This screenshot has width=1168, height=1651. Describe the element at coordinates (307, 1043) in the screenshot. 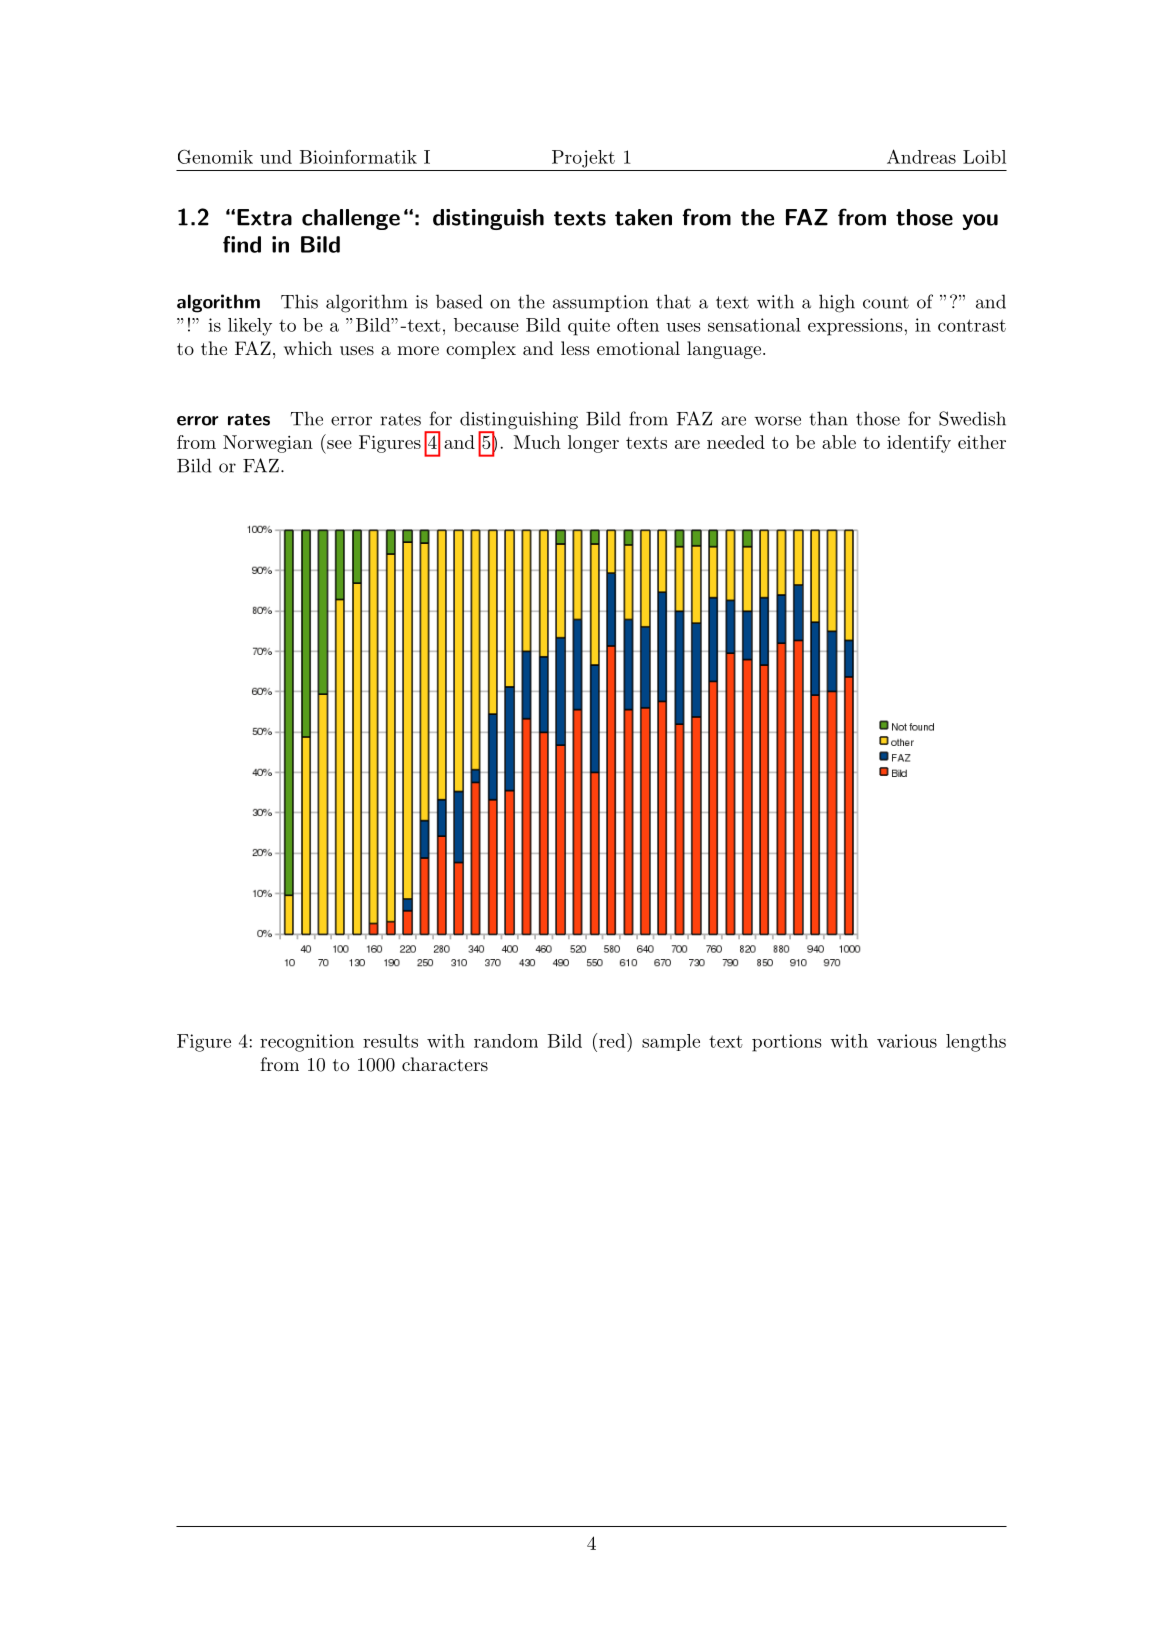

I see `recognition` at that location.
